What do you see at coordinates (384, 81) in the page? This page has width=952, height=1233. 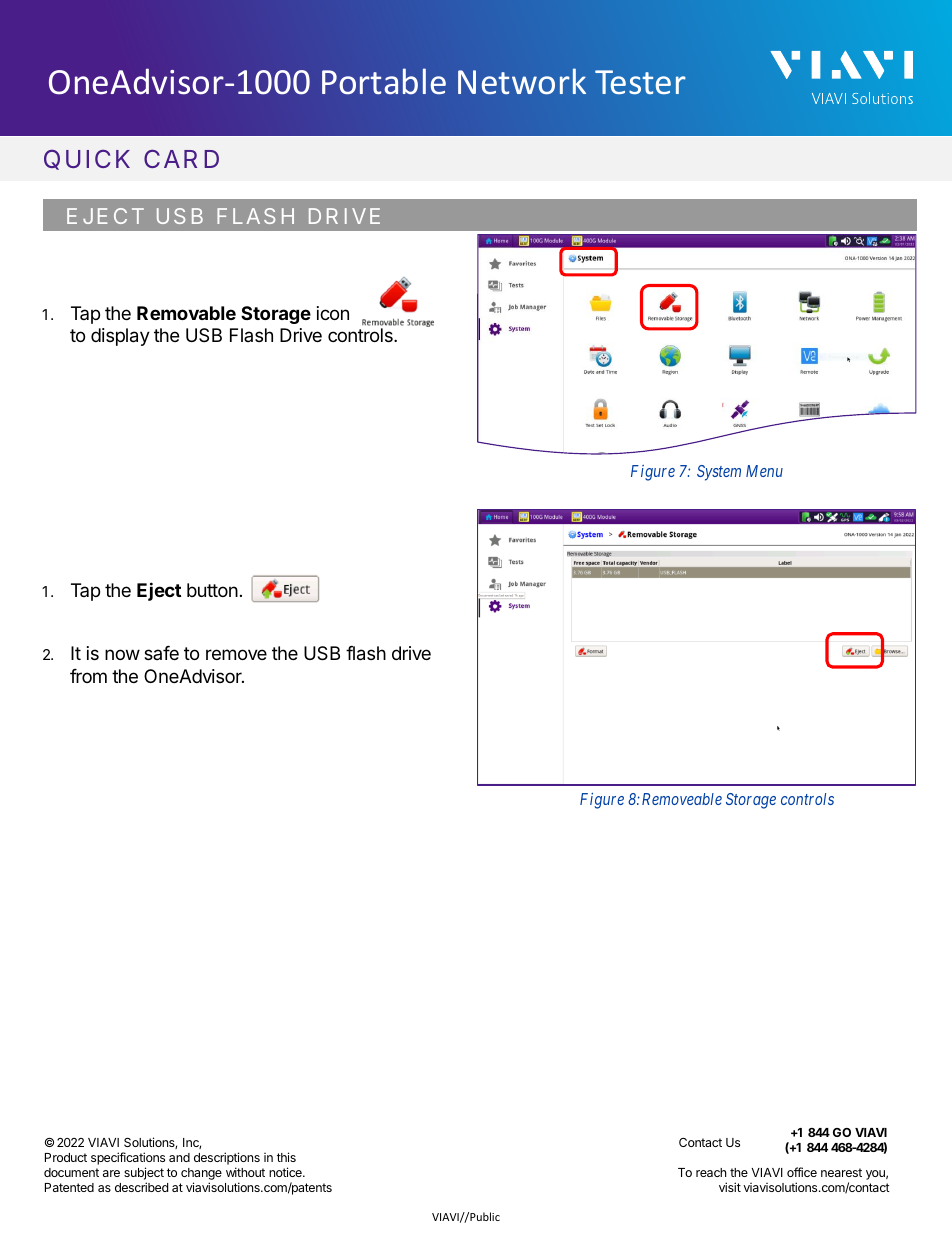 I see `Portable` at bounding box center [384, 81].
